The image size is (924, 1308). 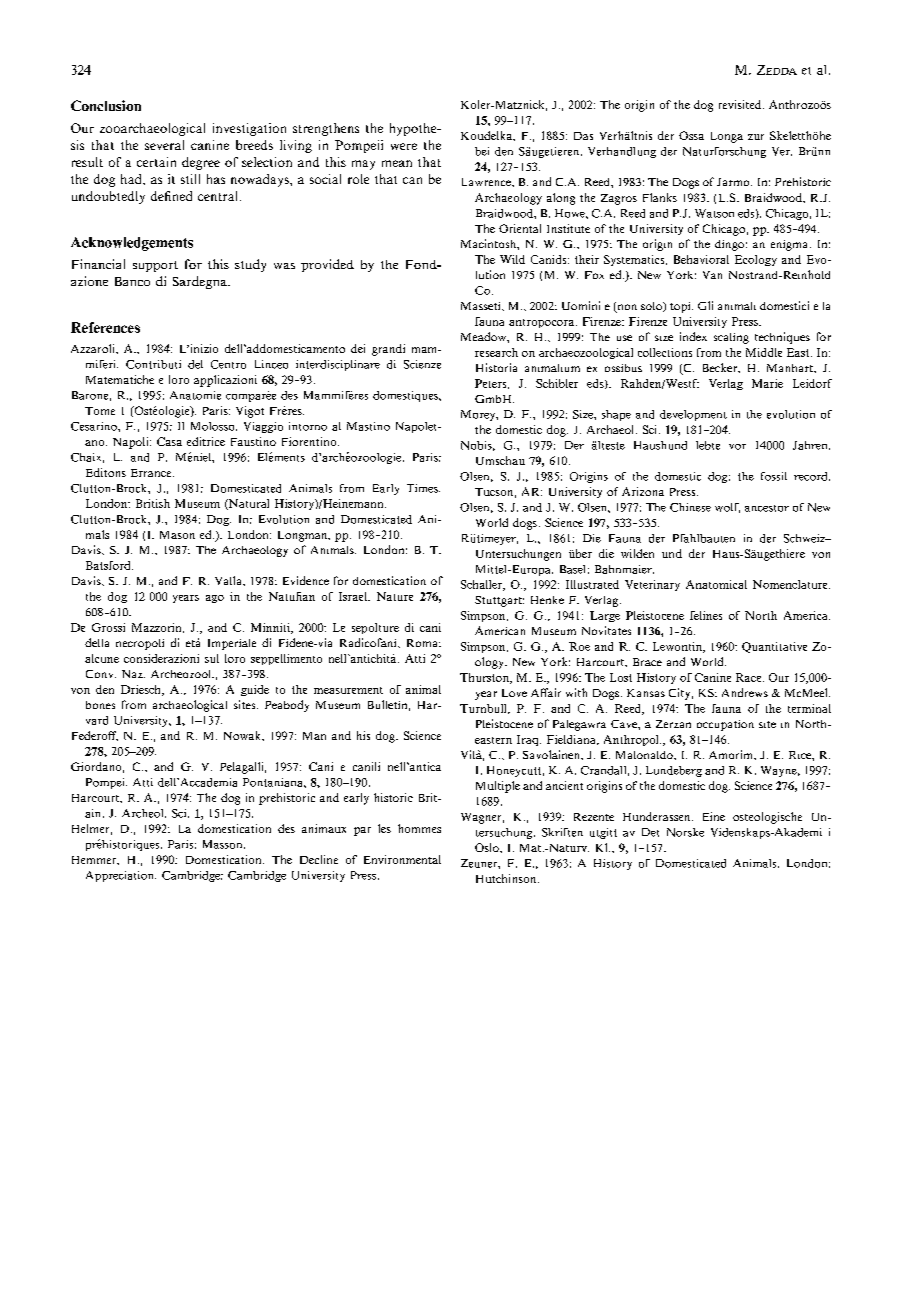 I want to click on eta, so click(x=193, y=642).
